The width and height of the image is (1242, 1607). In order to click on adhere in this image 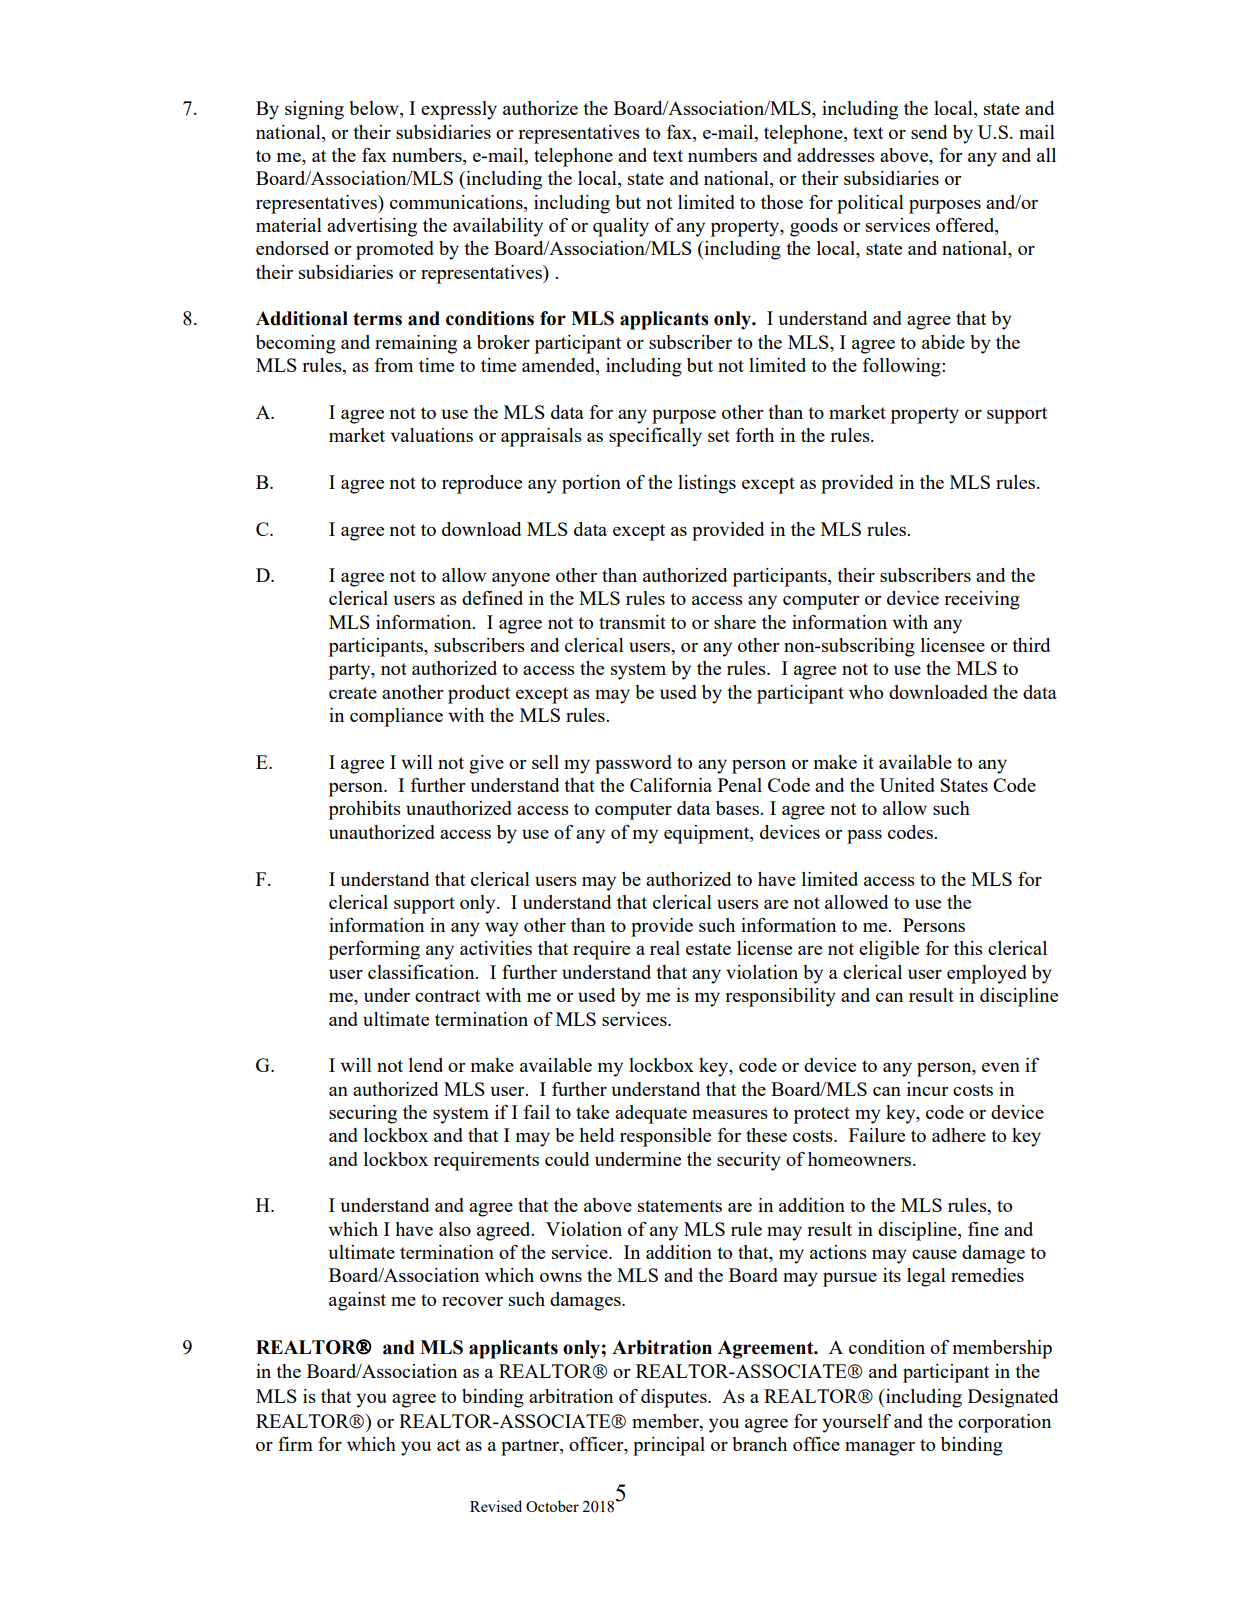, I will do `click(959, 1135)`.
